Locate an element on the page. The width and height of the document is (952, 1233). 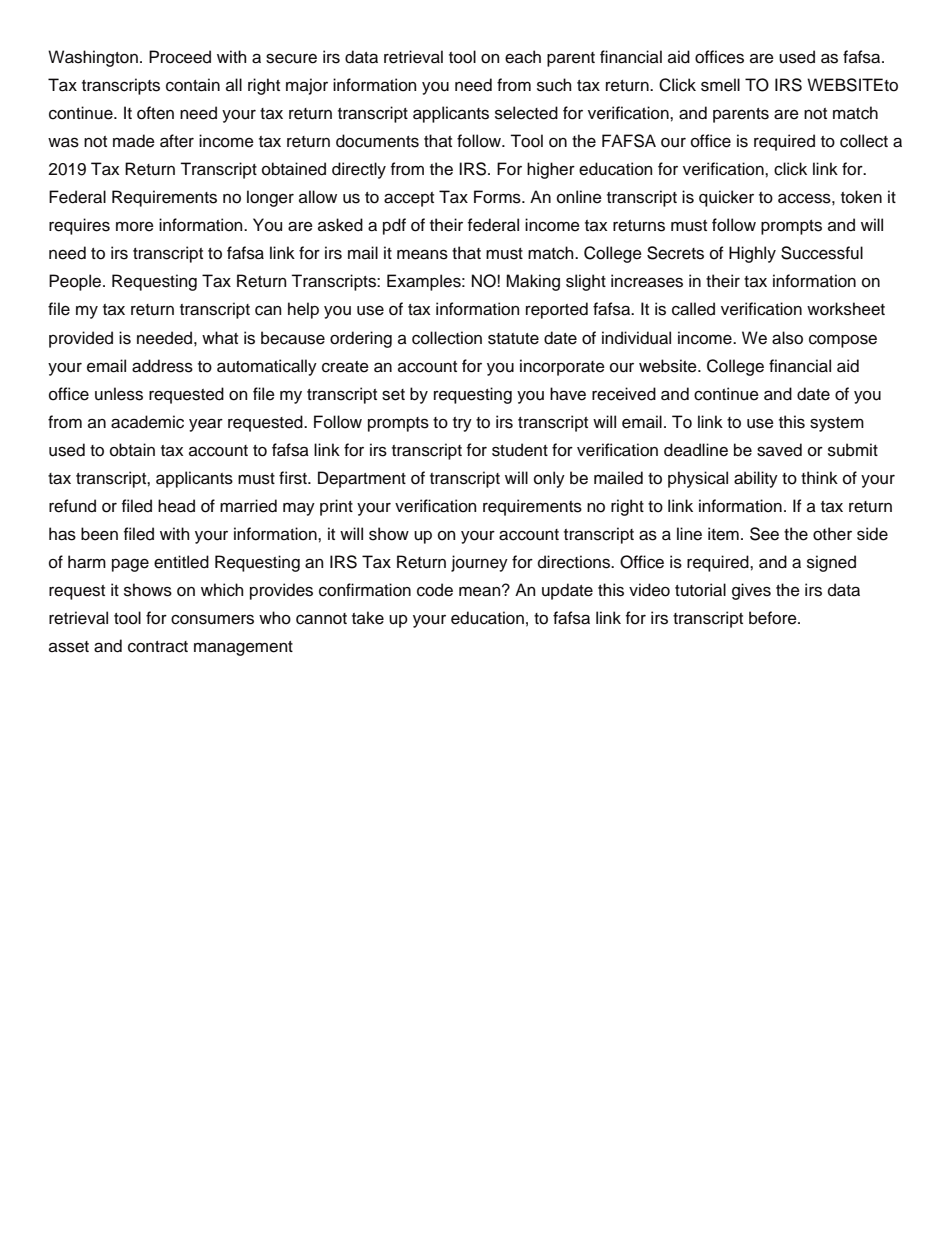
Making is located at coordinates (533, 282).
